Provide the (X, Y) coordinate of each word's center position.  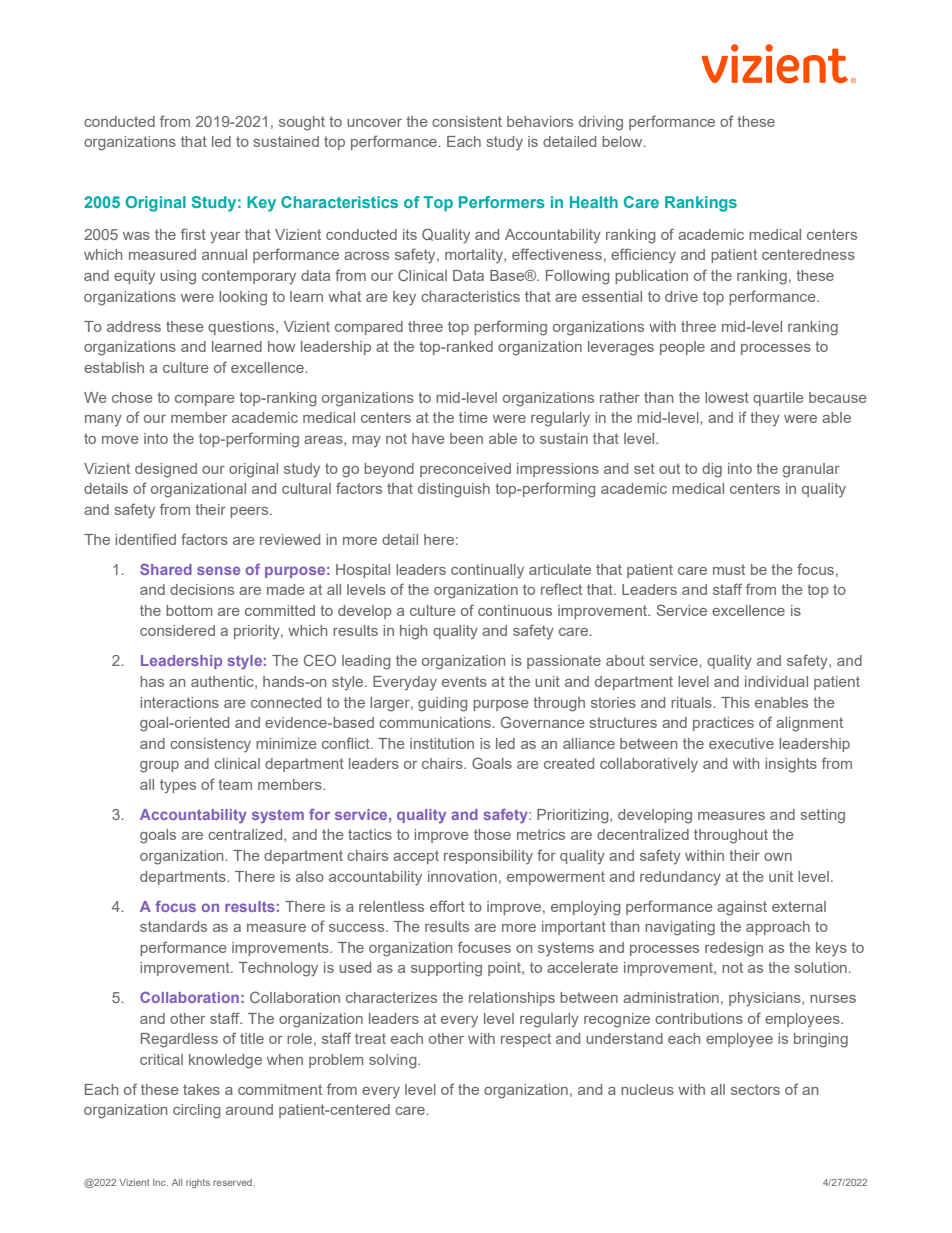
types (178, 786)
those (492, 834)
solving (394, 1061)
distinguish (454, 490)
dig (712, 470)
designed (166, 470)
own (778, 857)
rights (198, 1183)
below (623, 141)
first (193, 234)
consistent (467, 121)
